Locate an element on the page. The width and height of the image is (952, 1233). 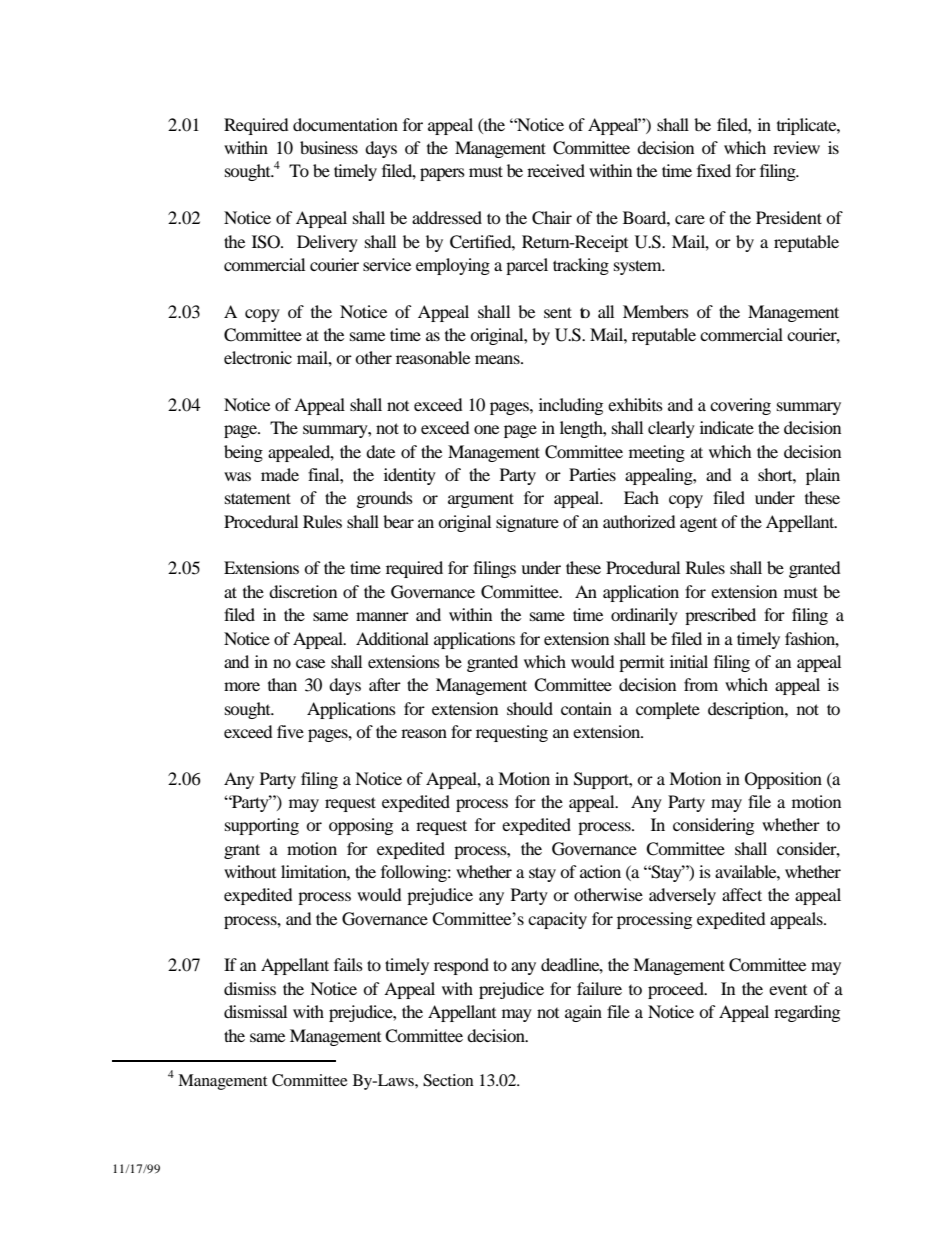
signature is located at coordinates (527, 523).
